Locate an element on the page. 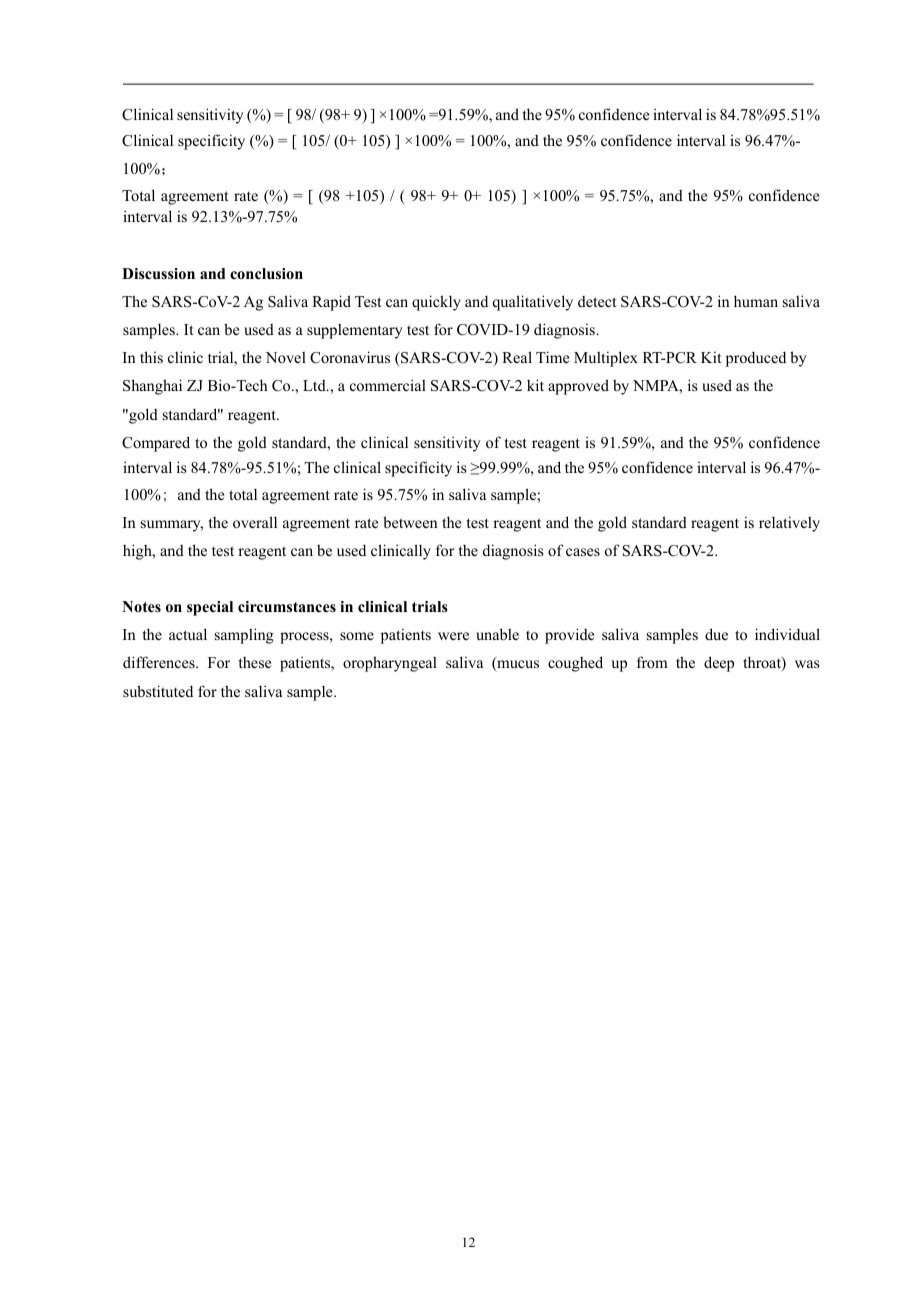 This page has width=924, height=1307. human is located at coordinates (756, 301).
